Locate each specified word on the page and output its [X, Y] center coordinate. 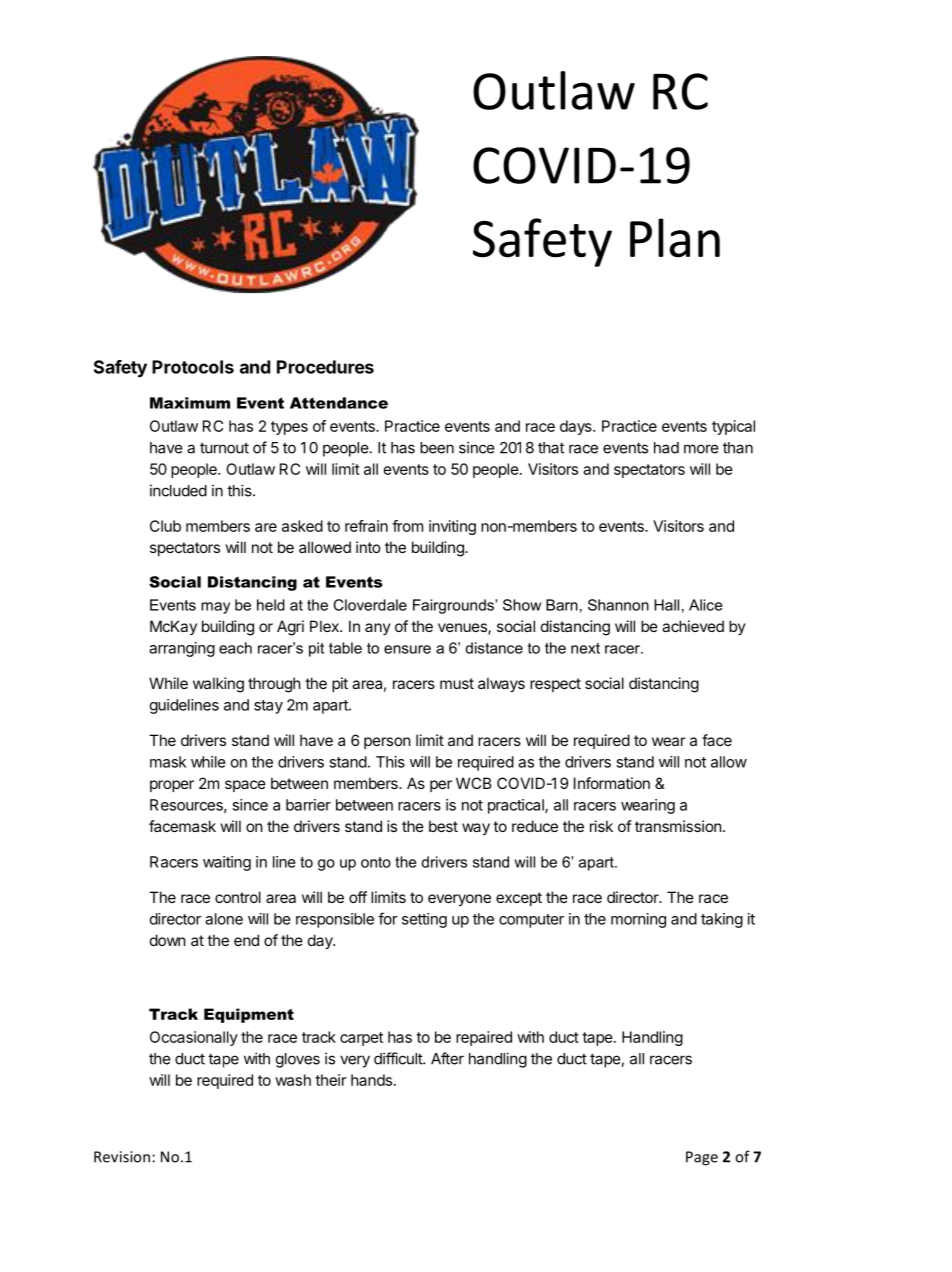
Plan [675, 238]
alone [224, 919]
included [178, 490]
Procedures [325, 367]
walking [218, 685]
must [457, 683]
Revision [122, 1157]
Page [702, 1158]
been [437, 448]
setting [424, 920]
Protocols [193, 367]
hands [371, 1080]
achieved [693, 626]
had [666, 448]
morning [638, 920]
